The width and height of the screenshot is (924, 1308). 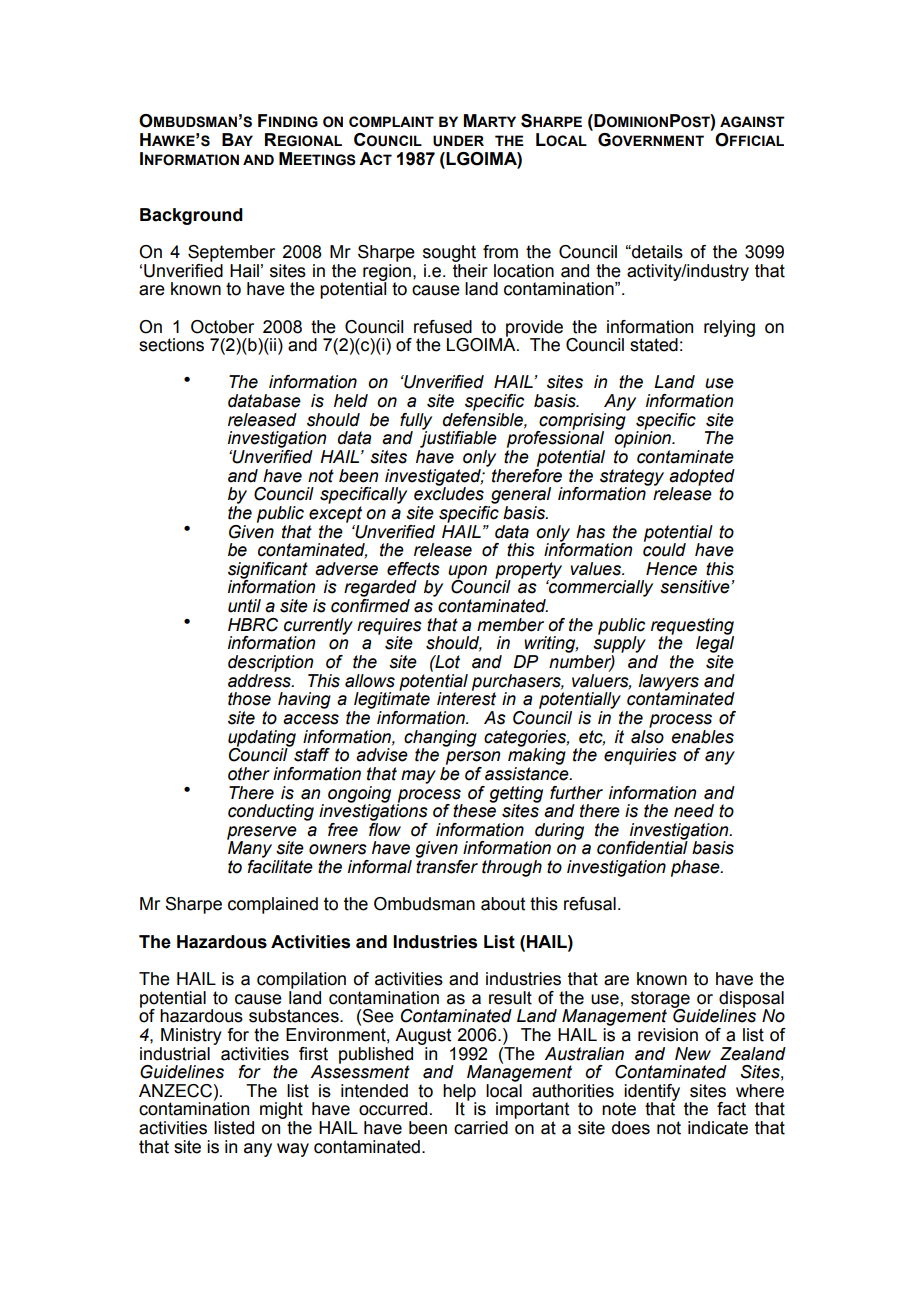 What do you see at coordinates (449, 493) in the screenshot?
I see `excludes` at bounding box center [449, 493].
